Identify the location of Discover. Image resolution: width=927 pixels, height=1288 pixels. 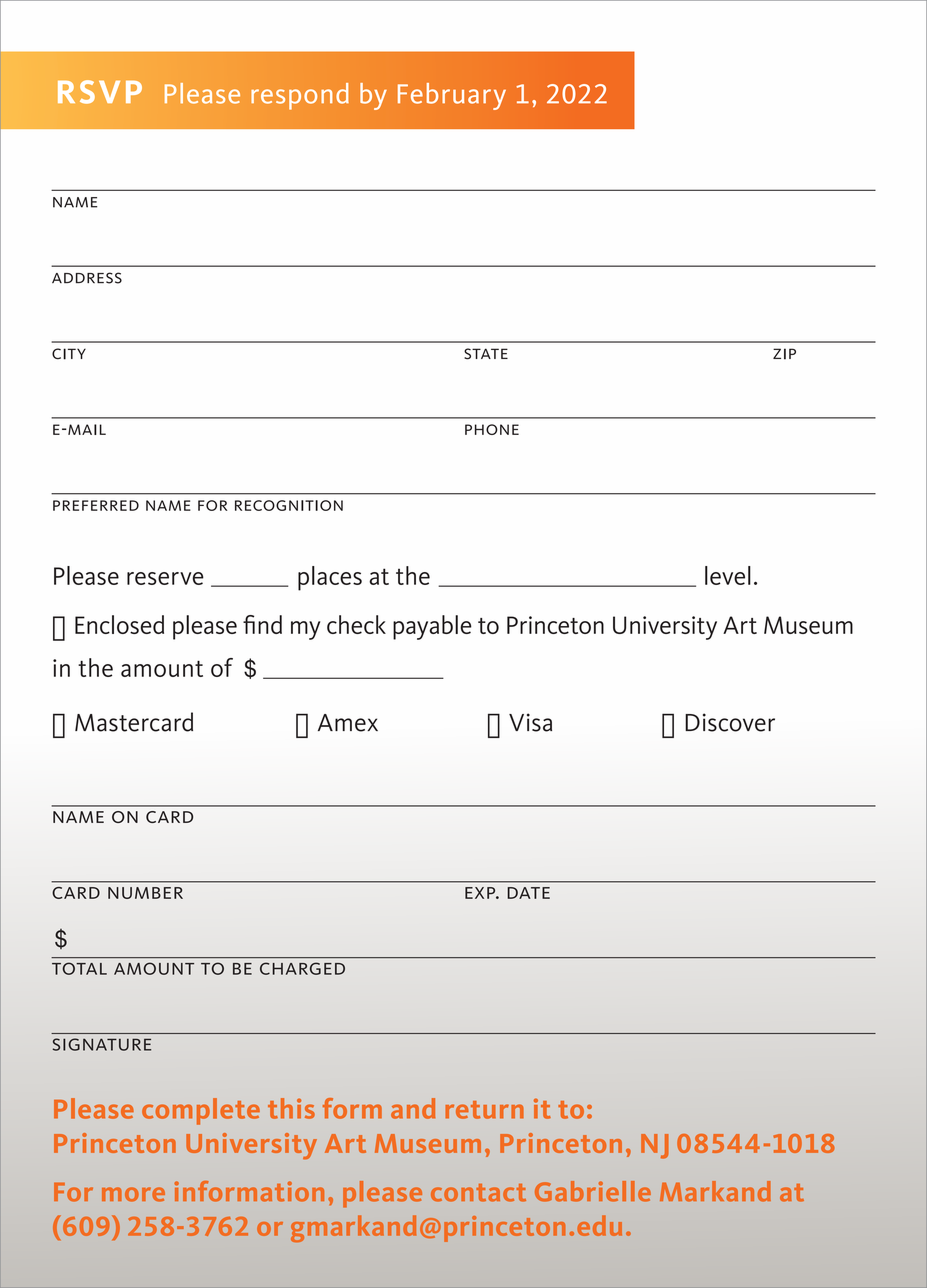
(730, 722).
